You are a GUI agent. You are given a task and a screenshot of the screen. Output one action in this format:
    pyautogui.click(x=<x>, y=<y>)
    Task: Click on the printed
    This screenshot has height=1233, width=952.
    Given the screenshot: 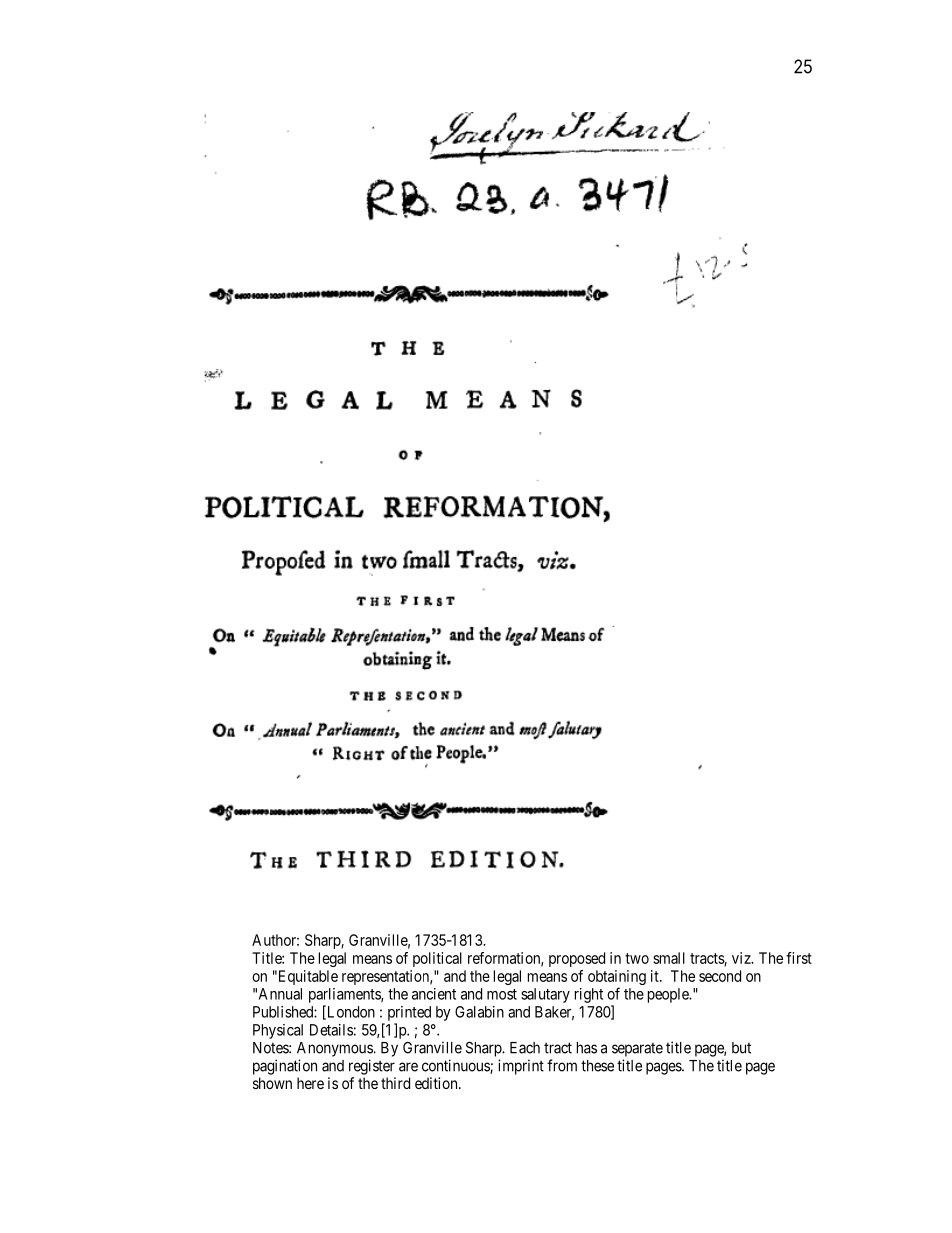 What is the action you would take?
    pyautogui.click(x=409, y=1013)
